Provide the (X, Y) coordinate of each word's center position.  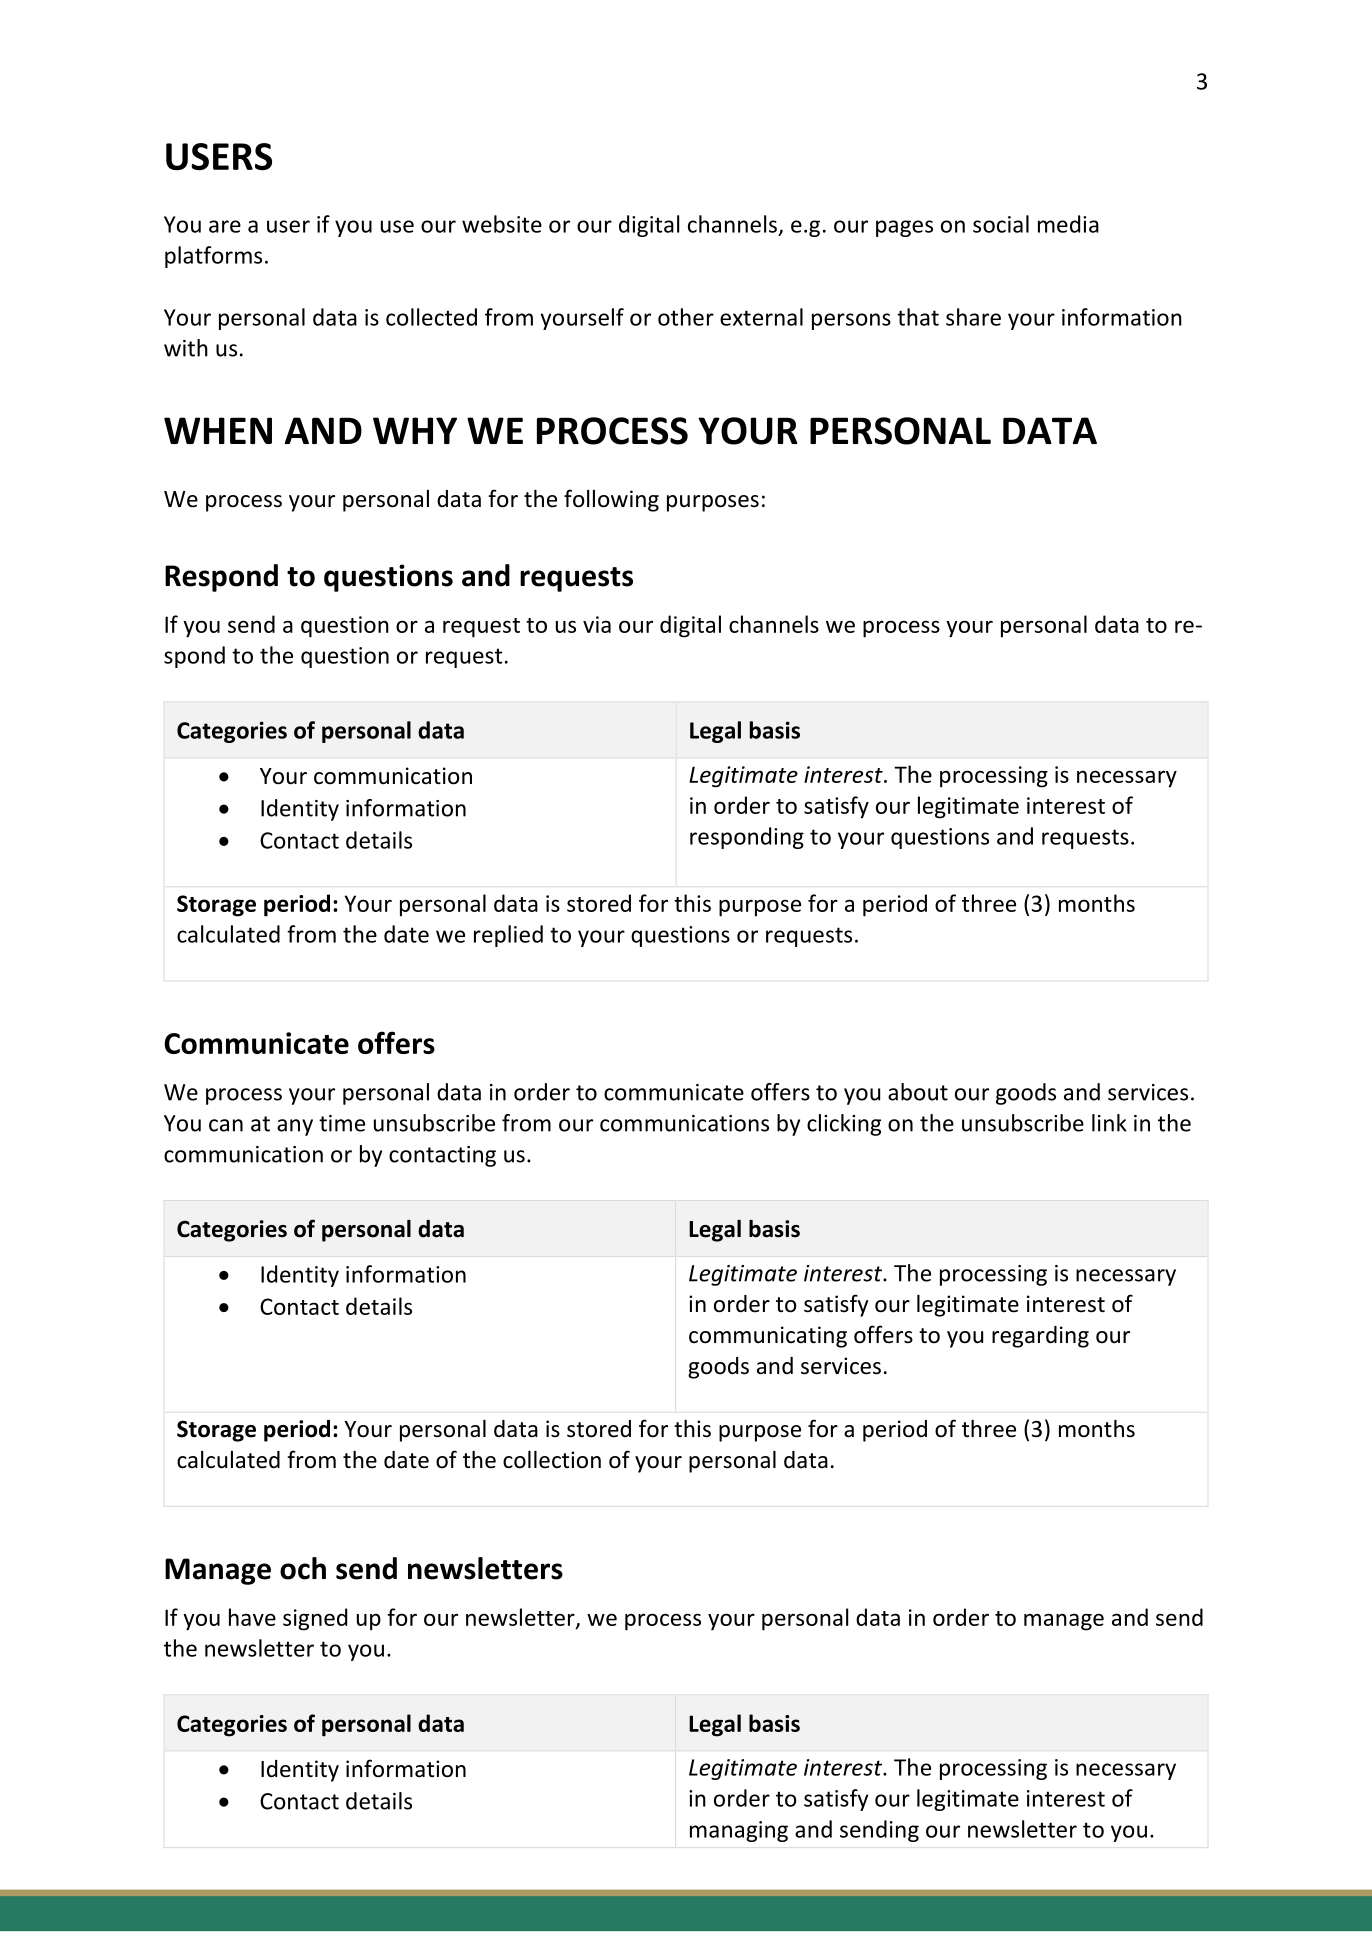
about (918, 1092)
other (686, 317)
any (295, 1127)
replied (508, 936)
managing (739, 1831)
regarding (1040, 1337)
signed (315, 1619)
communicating (768, 1337)
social (1001, 224)
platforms (213, 257)
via (597, 624)
